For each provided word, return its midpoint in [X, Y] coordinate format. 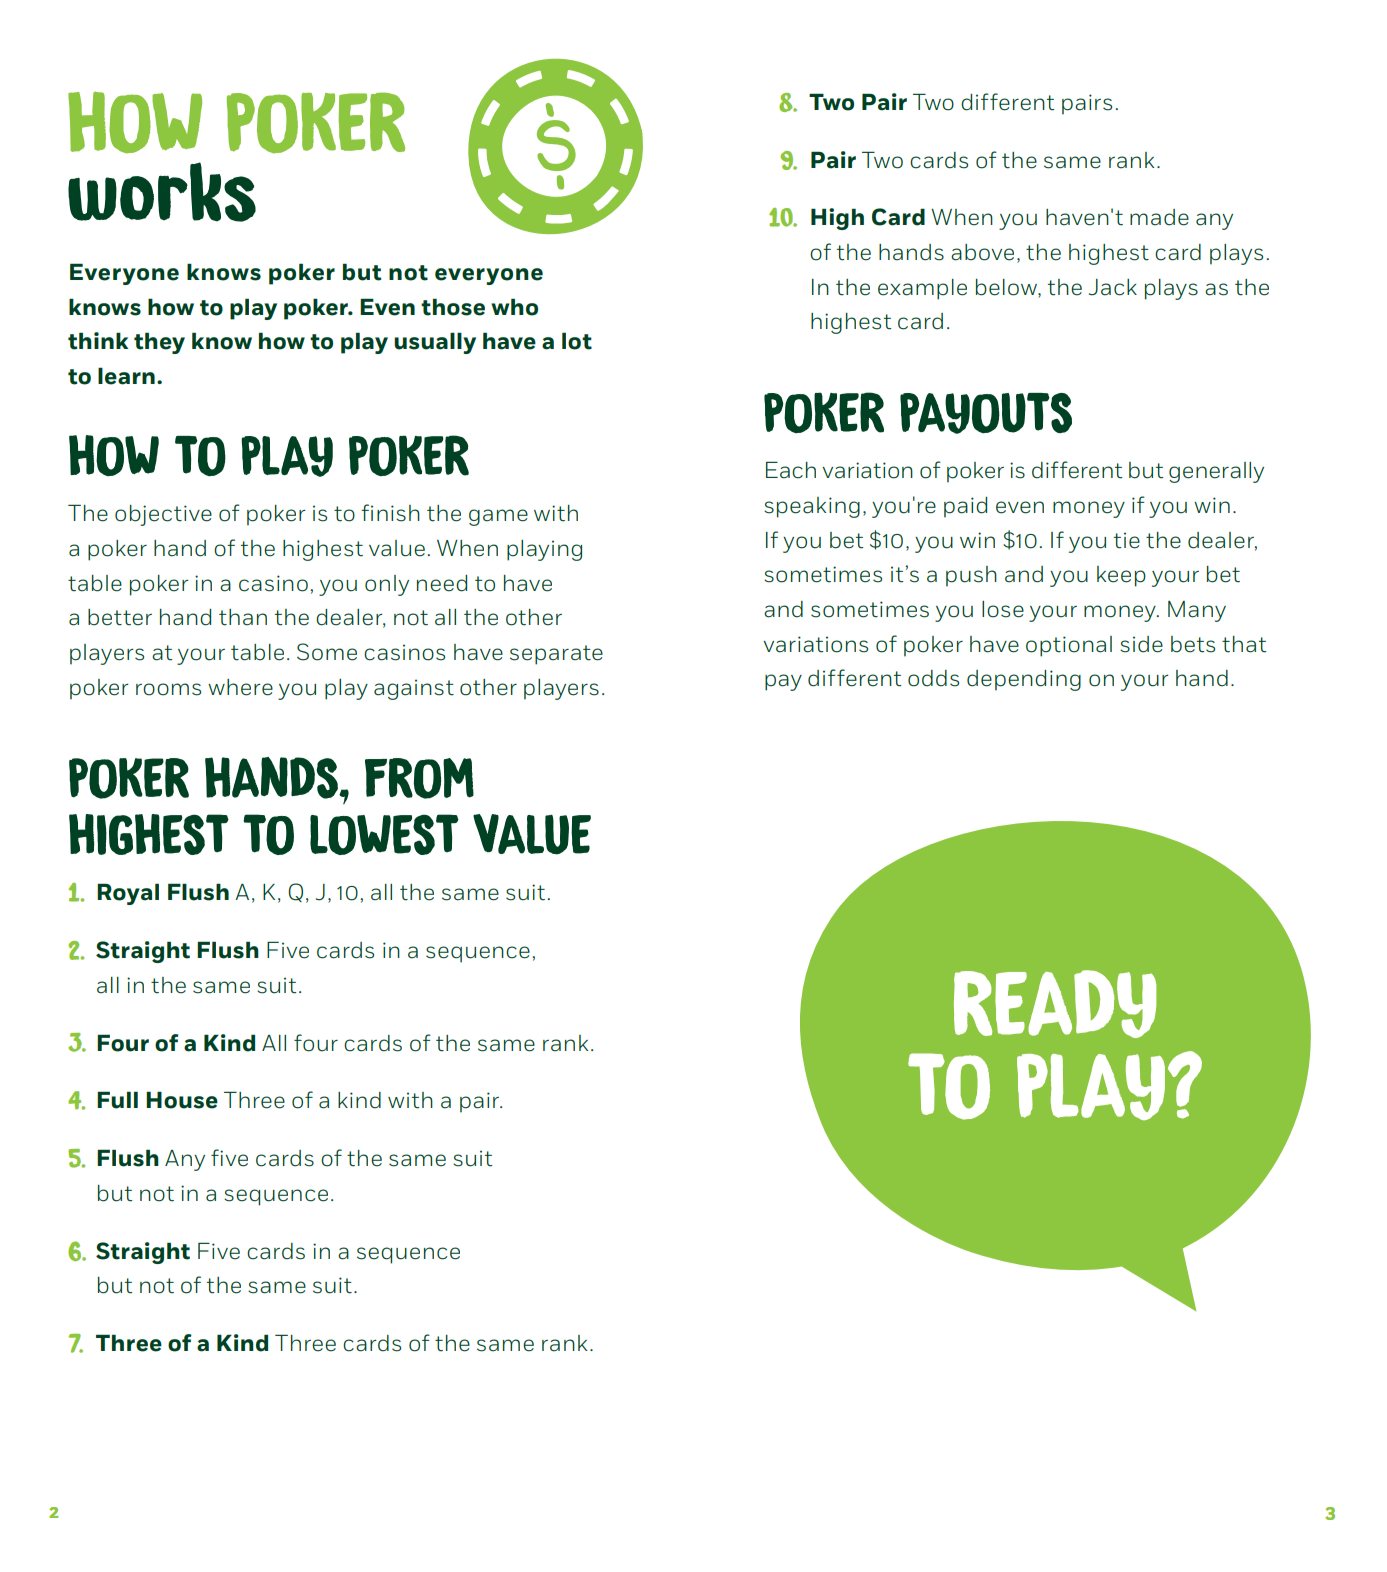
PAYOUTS [986, 413]
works [162, 192]
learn [126, 376]
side [1141, 644]
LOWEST [384, 834]
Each [791, 470]
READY [1055, 1004]
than [243, 617]
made [1159, 217]
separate [556, 655]
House [182, 1100]
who [514, 307]
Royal [128, 894]
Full [117, 1100]
